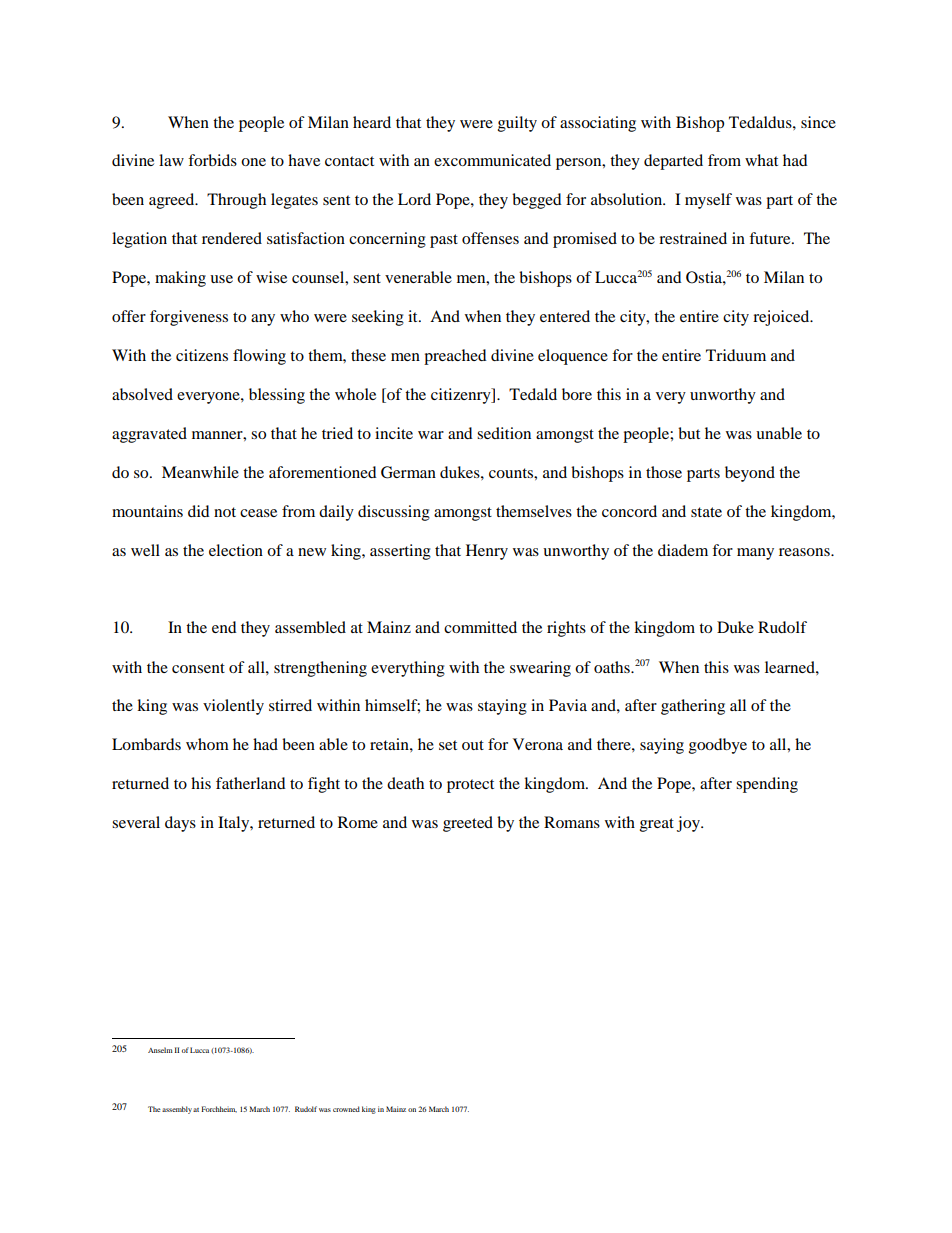 The width and height of the screenshot is (952, 1233). I want to click on assembly, so click(177, 1110).
